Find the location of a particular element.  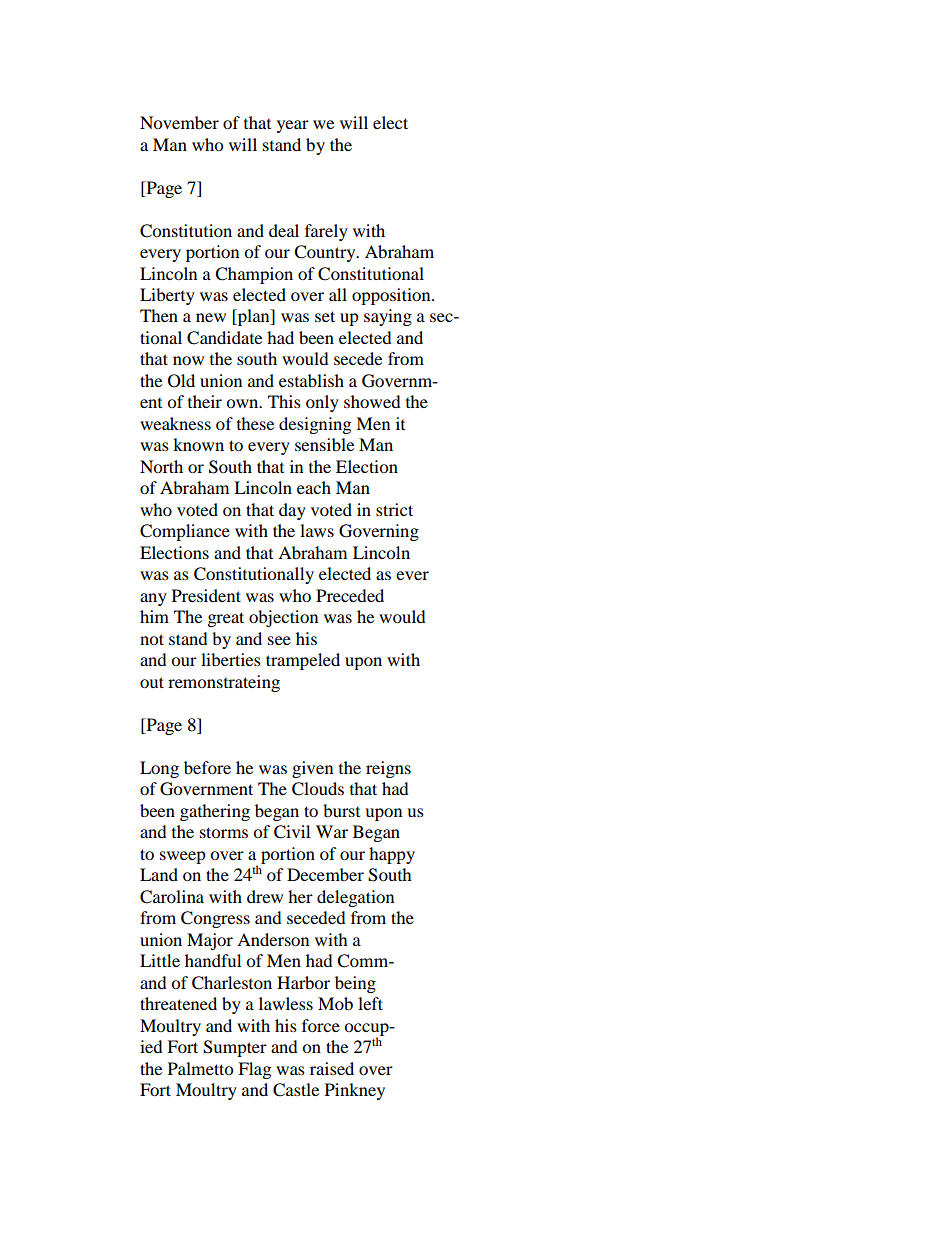

year is located at coordinates (293, 126).
